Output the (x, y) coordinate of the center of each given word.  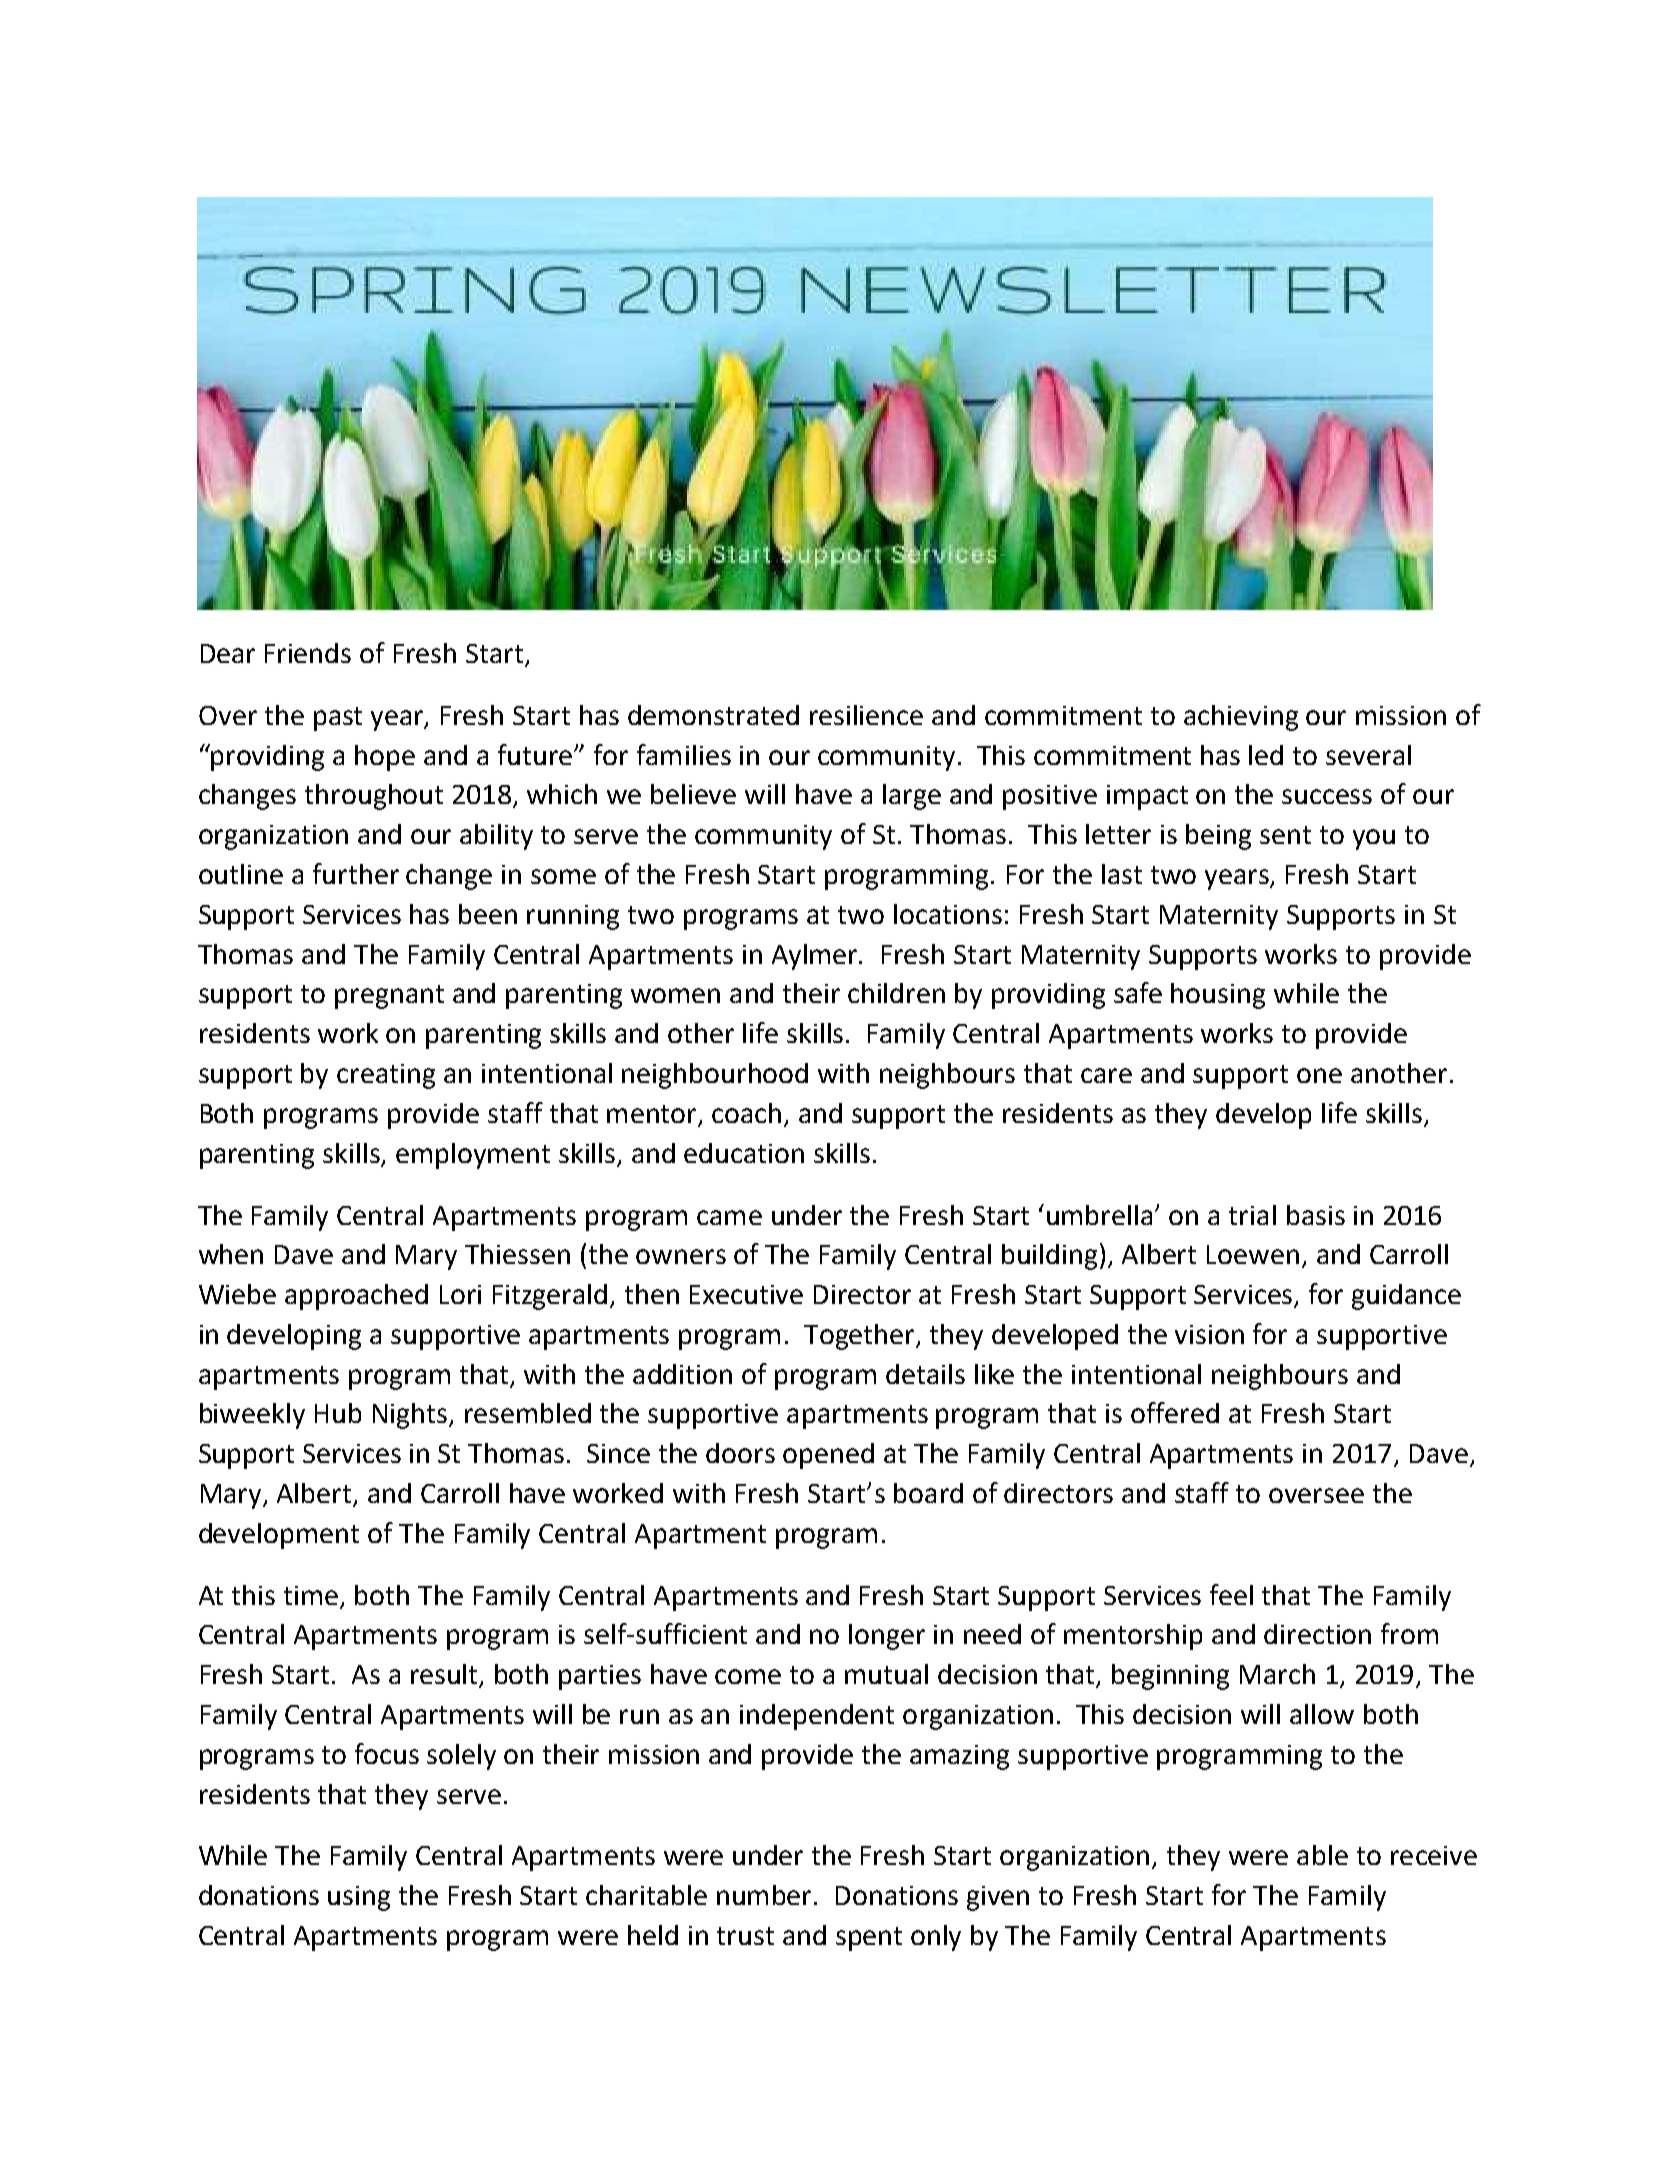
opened (828, 1456)
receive (1434, 1855)
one (1319, 1075)
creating (386, 1076)
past (338, 719)
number (766, 1895)
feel (1231, 1594)
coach (748, 1114)
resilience (866, 715)
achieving (1241, 718)
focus (387, 1753)
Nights (411, 1416)
